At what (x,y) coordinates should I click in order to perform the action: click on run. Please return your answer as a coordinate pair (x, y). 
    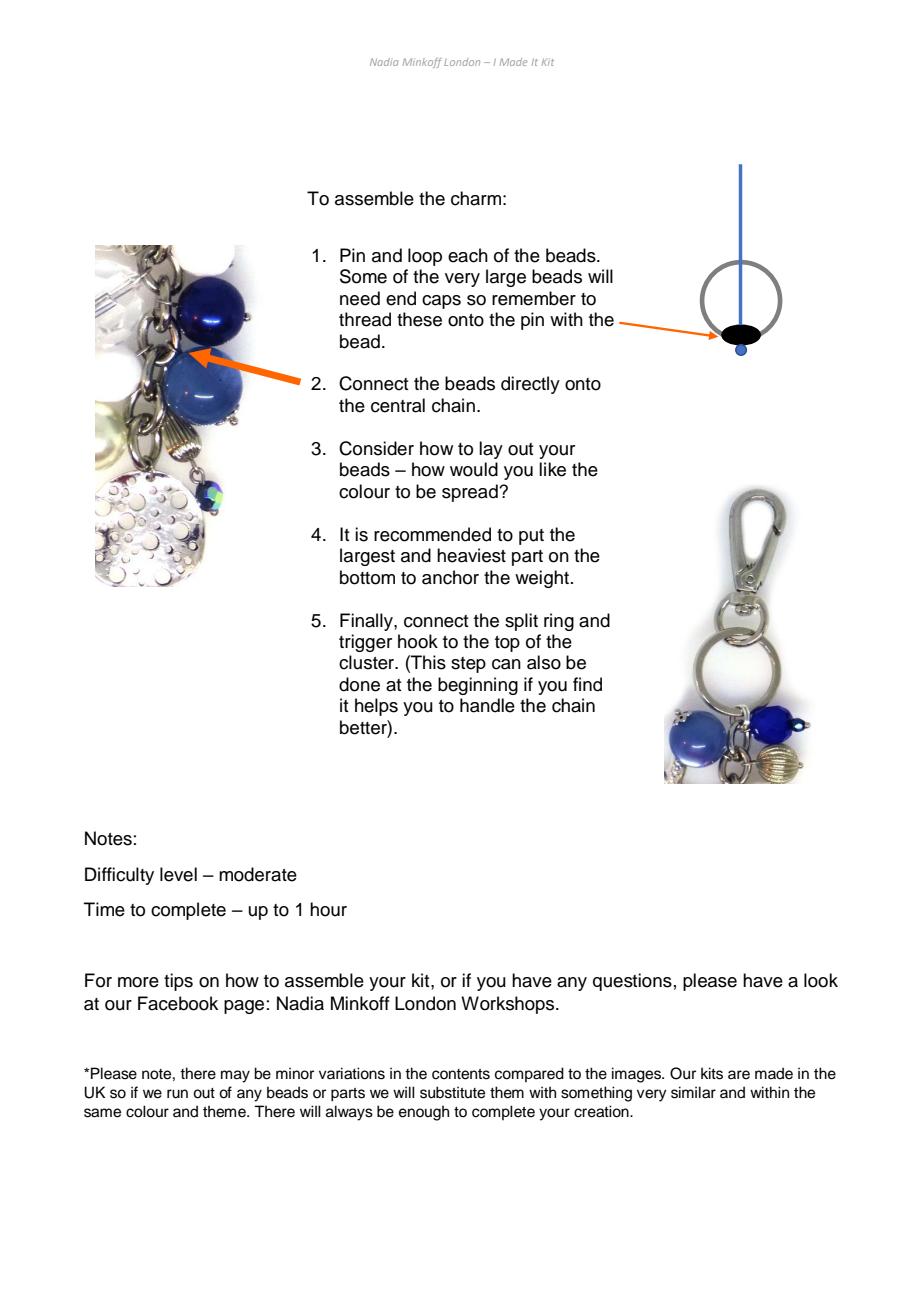
    Looking at the image, I should click on (177, 1094).
